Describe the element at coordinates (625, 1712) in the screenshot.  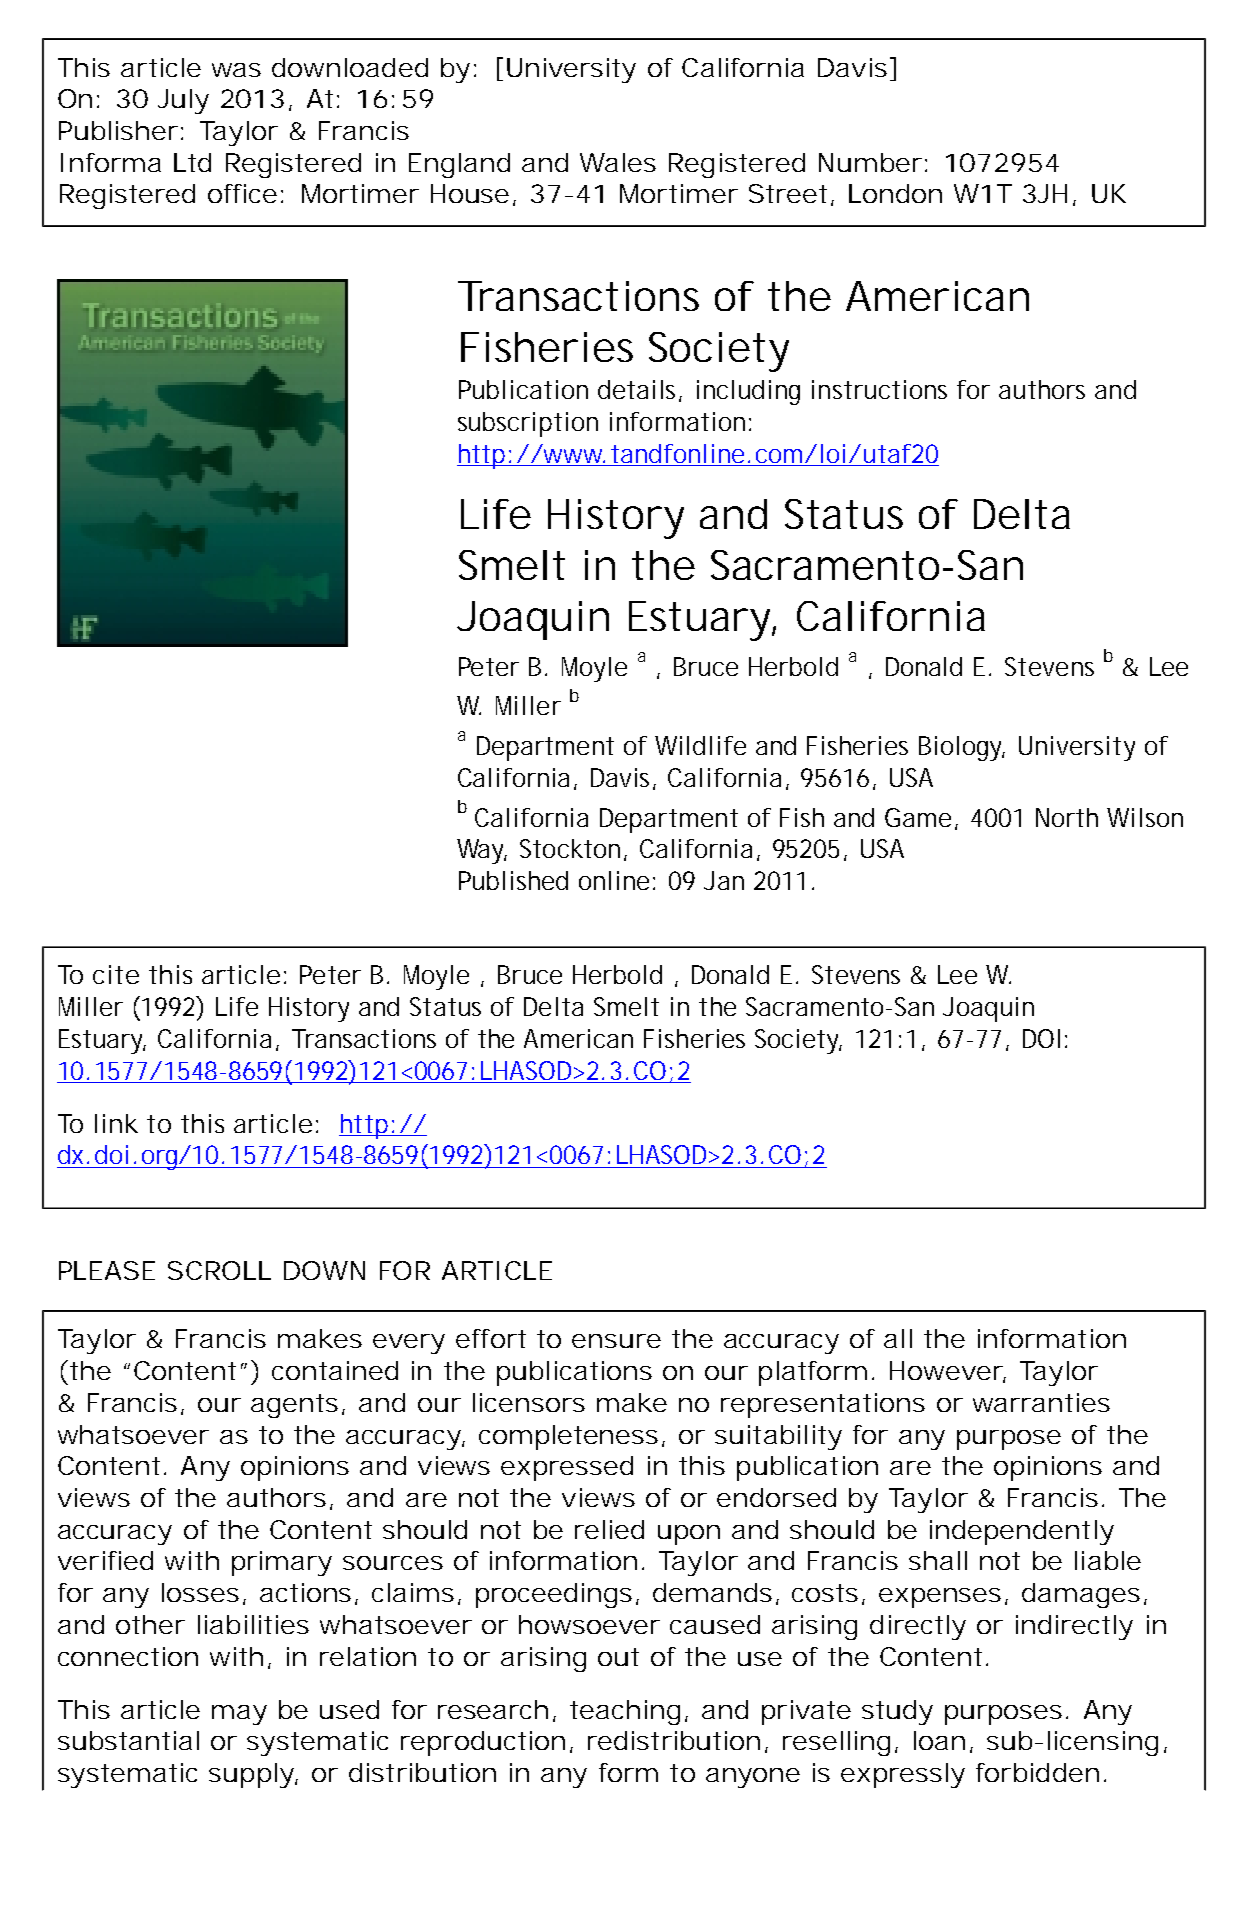
I see `teaching` at that location.
